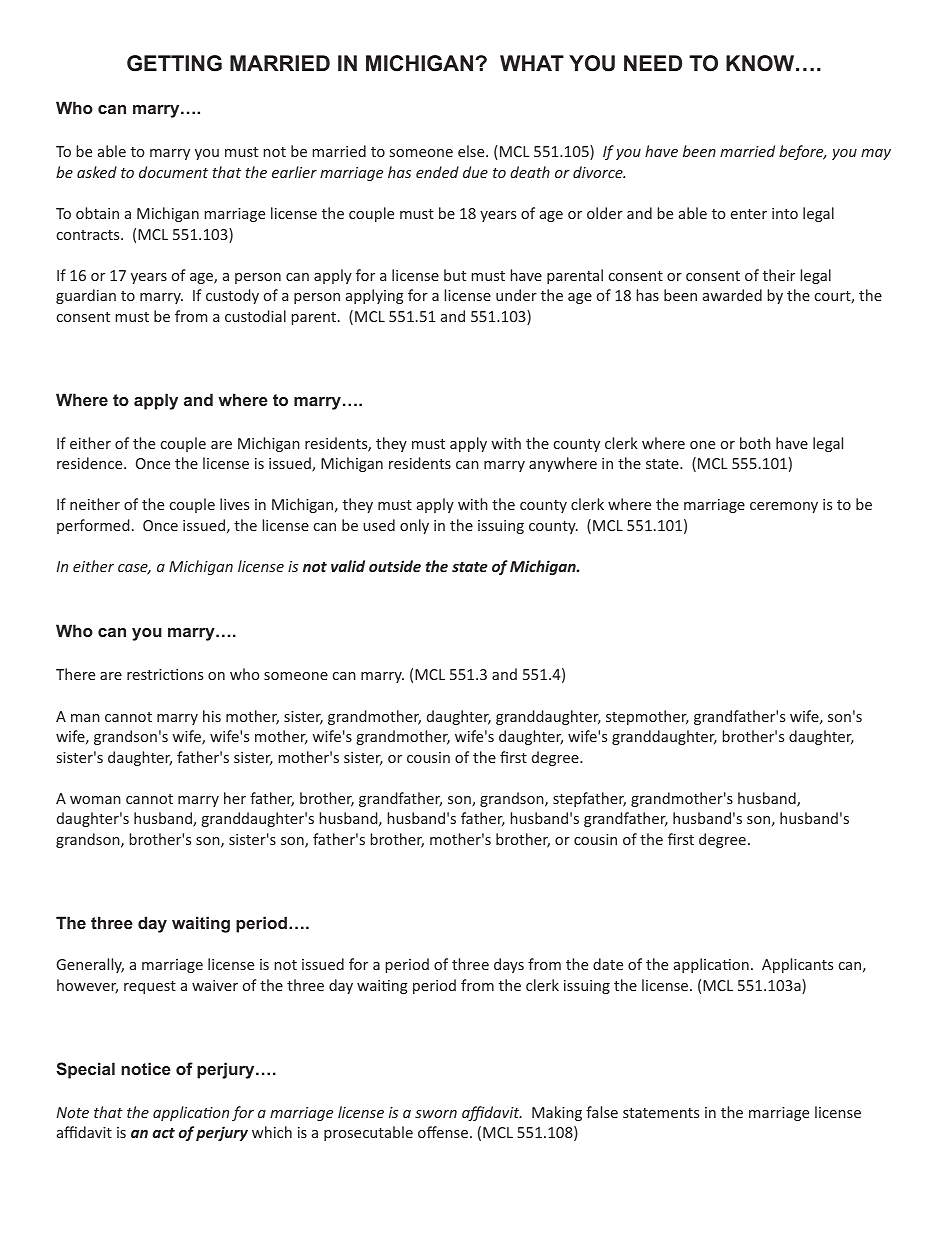 Image resolution: width=952 pixels, height=1233 pixels. I want to click on ceremony, so click(784, 507).
